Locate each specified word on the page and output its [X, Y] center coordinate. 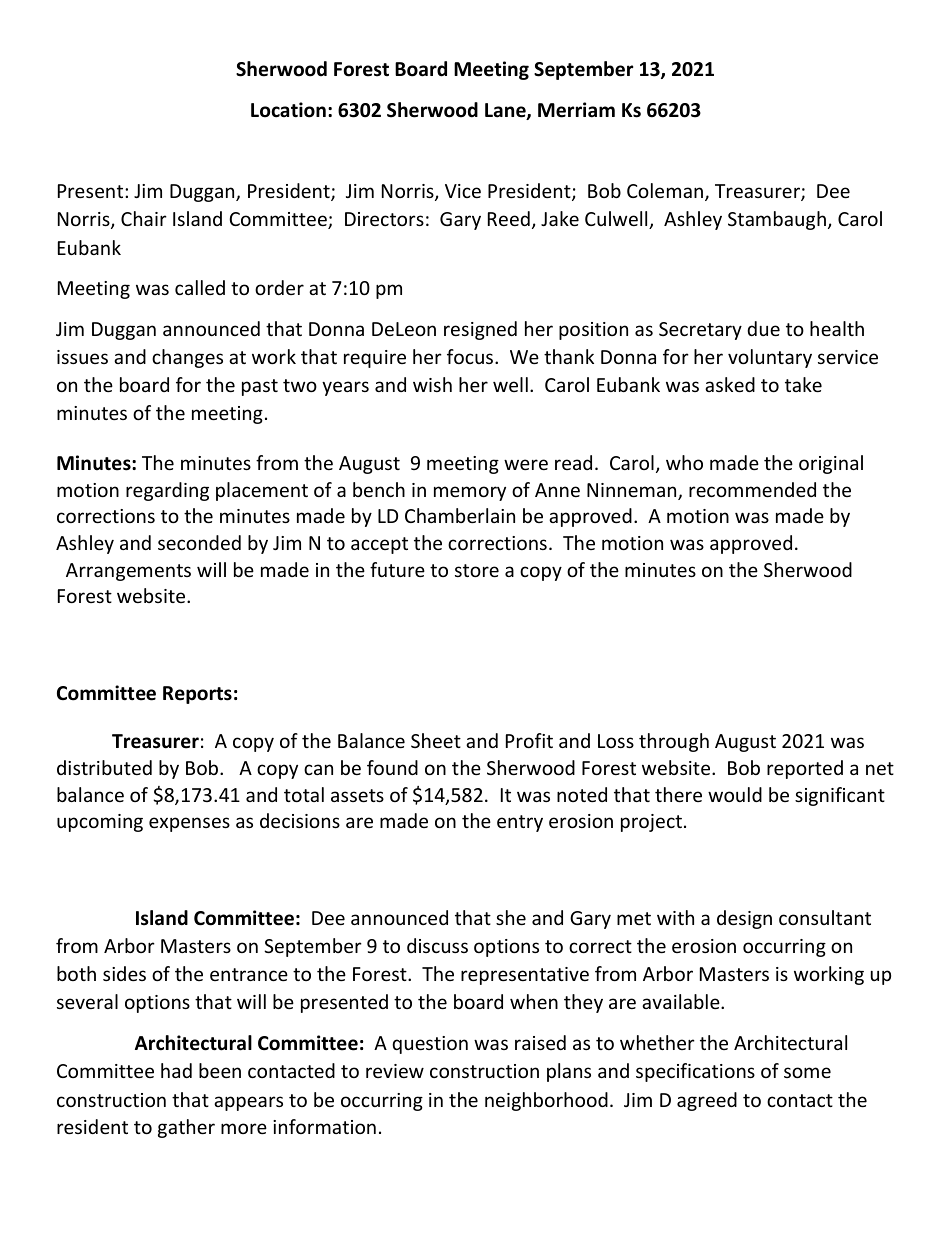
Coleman [666, 192]
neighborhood [546, 1101]
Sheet [436, 740]
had [176, 1070]
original [831, 464]
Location [288, 110]
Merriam [576, 110]
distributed [104, 767]
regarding [167, 491]
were [526, 464]
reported [805, 769]
